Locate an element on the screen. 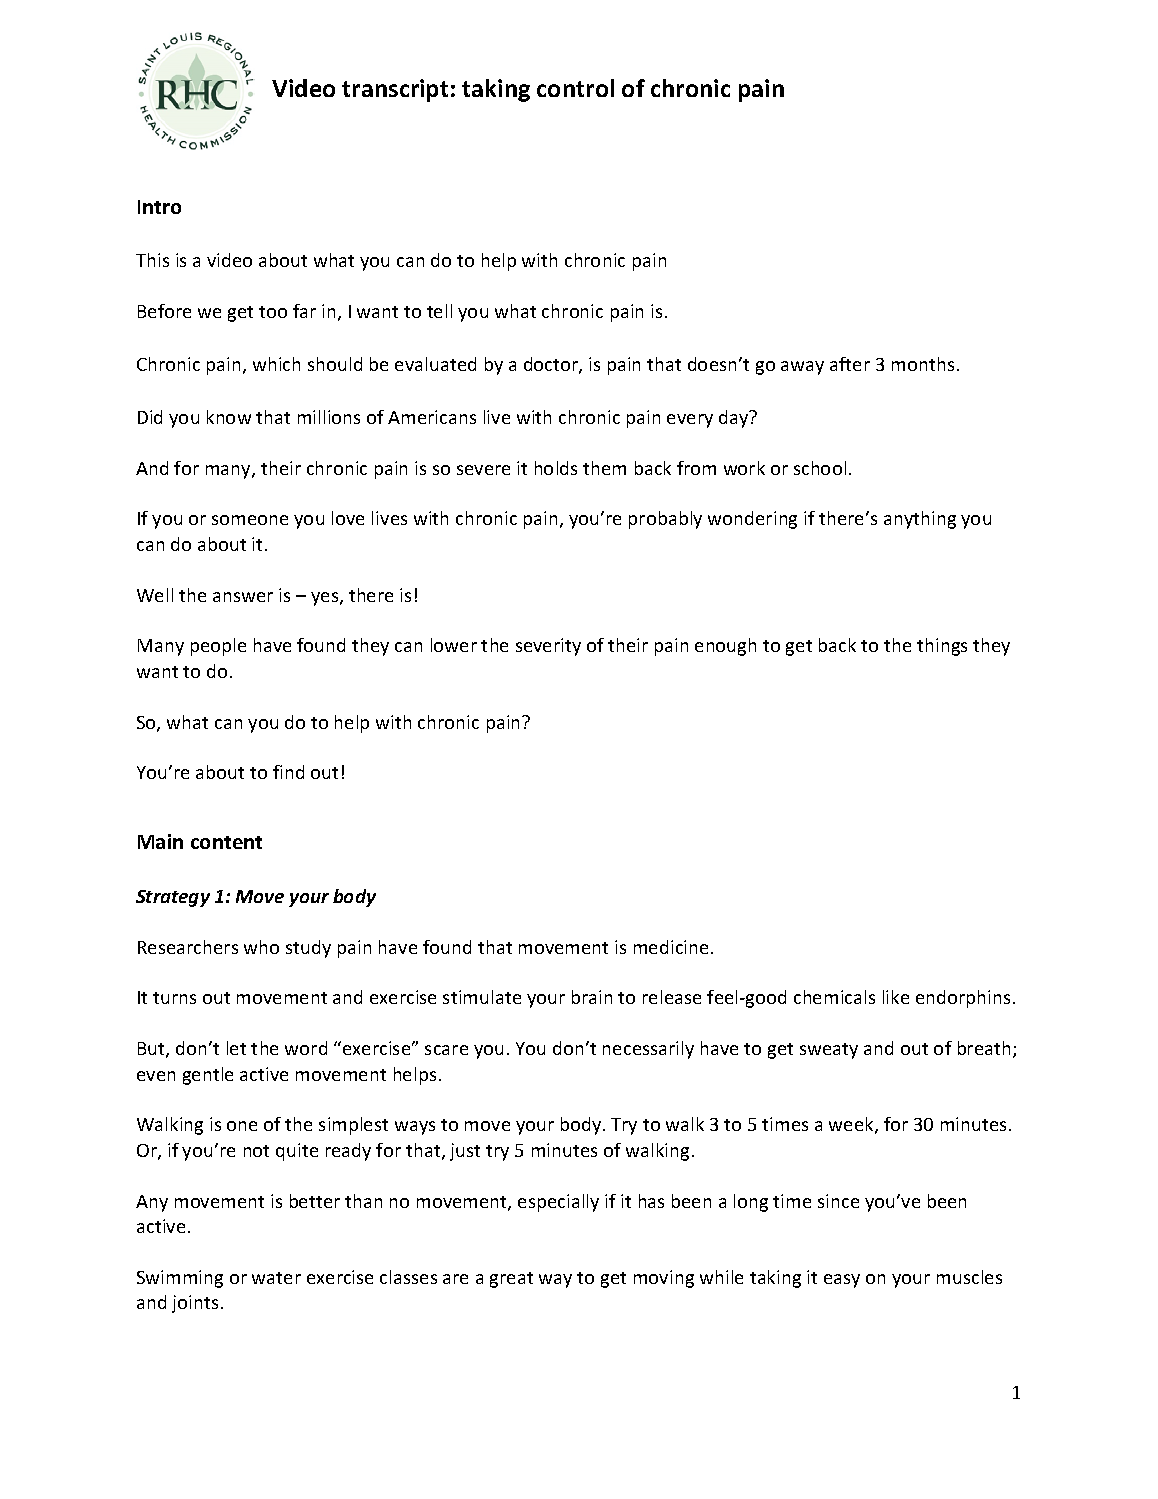  medicine is located at coordinates (671, 947).
